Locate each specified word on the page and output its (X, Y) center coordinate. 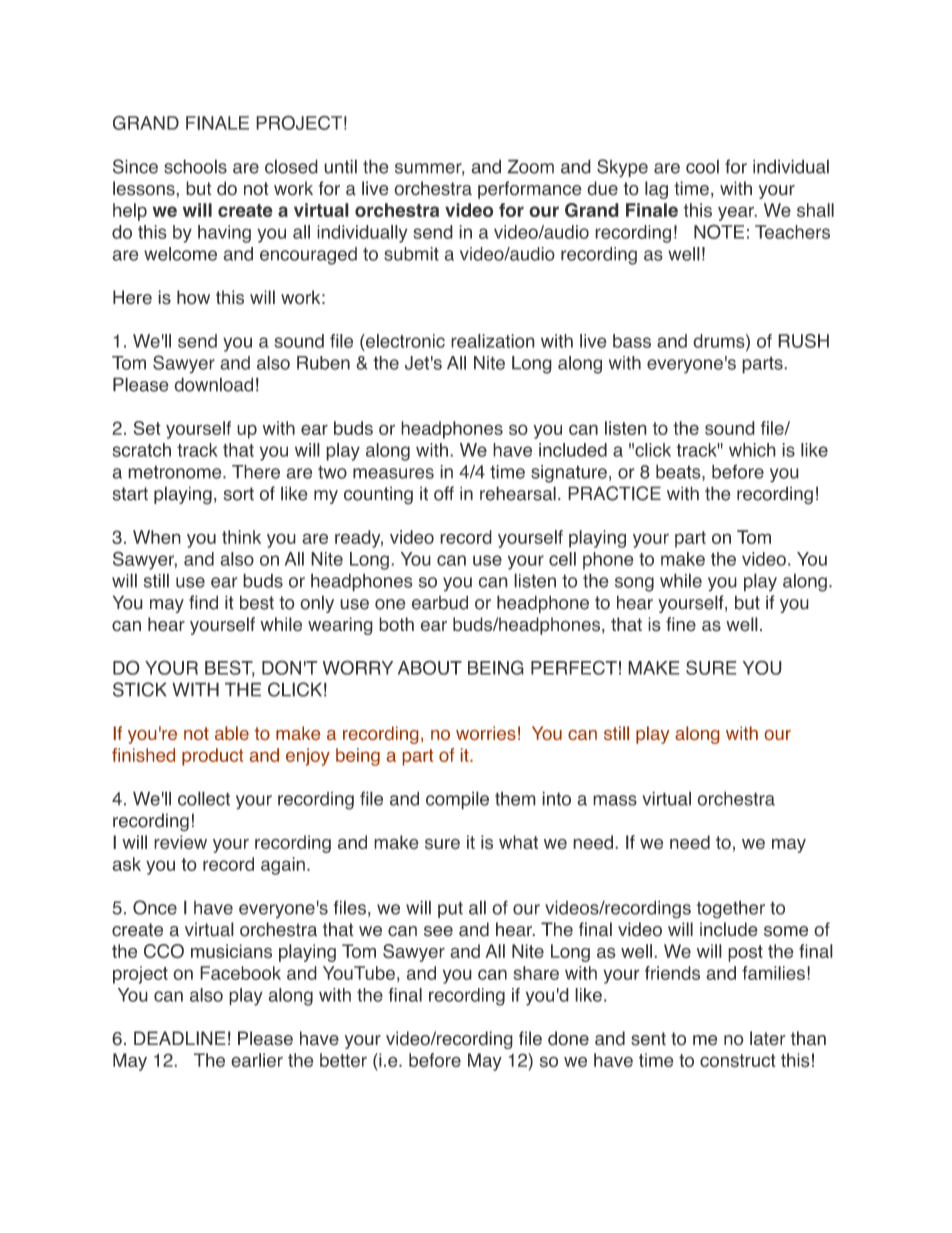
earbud (440, 602)
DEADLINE (180, 1038)
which (752, 450)
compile (457, 800)
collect (204, 798)
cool (702, 166)
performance (530, 190)
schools (195, 166)
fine (681, 624)
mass (615, 800)
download (213, 384)
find (203, 602)
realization (493, 341)
